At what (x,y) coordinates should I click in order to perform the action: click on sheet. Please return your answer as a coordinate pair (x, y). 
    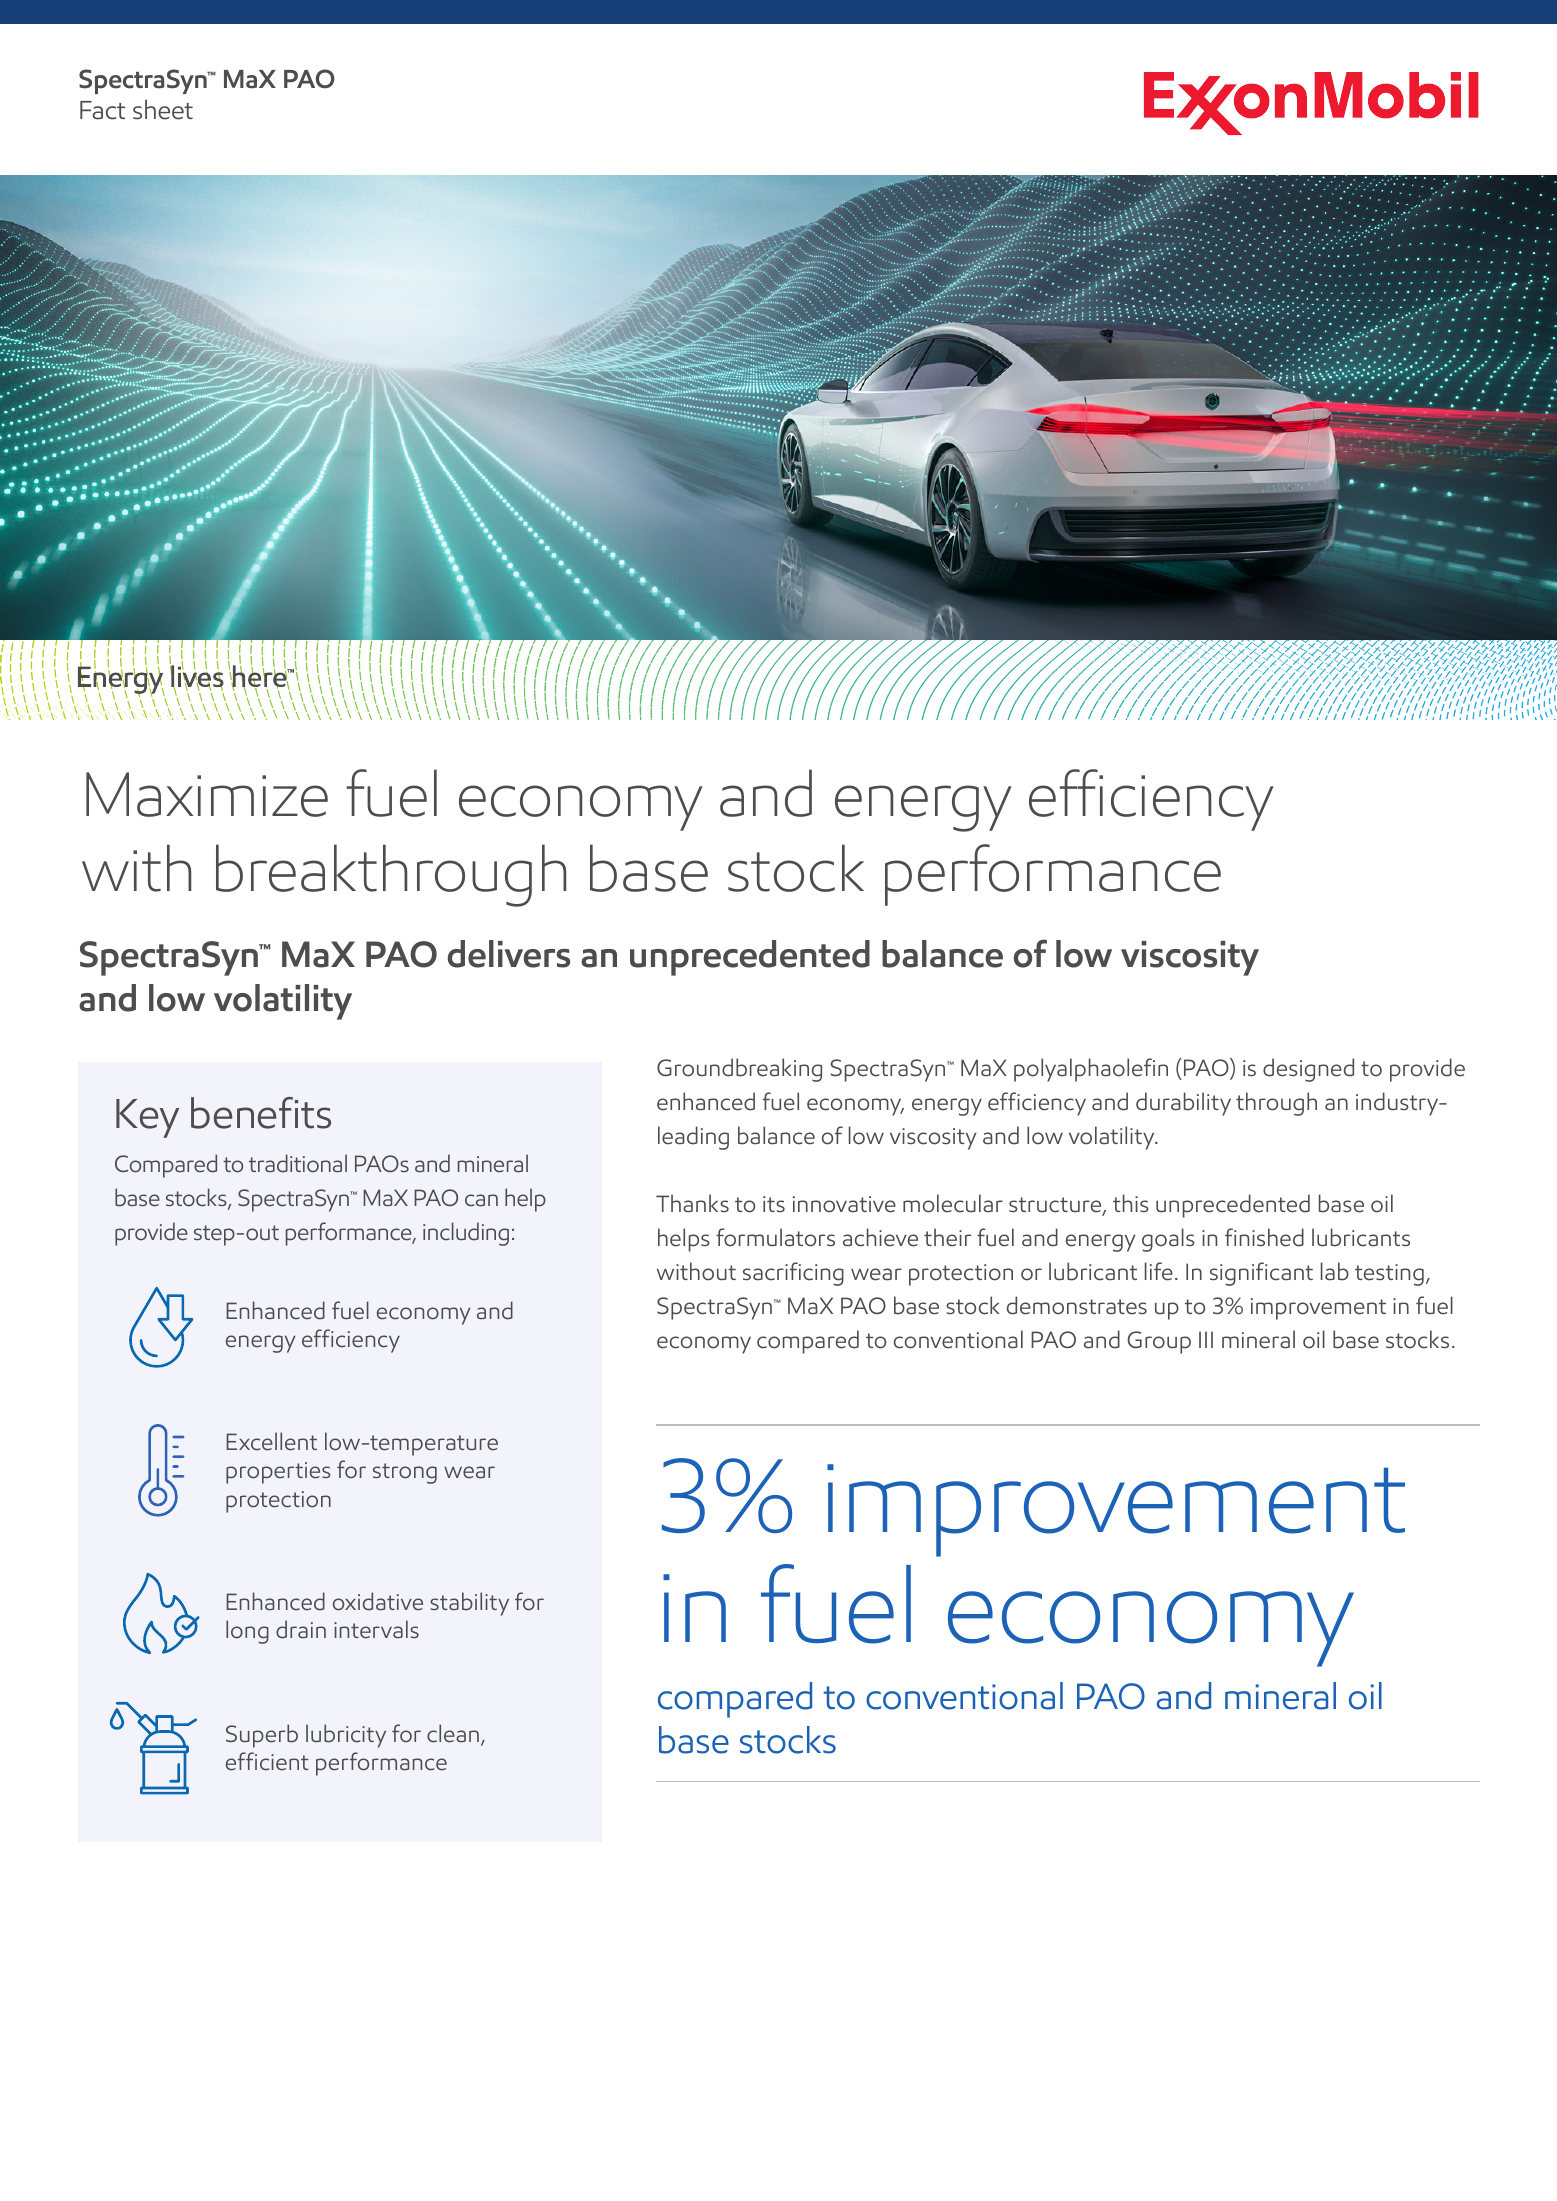
    Looking at the image, I should click on (163, 109).
